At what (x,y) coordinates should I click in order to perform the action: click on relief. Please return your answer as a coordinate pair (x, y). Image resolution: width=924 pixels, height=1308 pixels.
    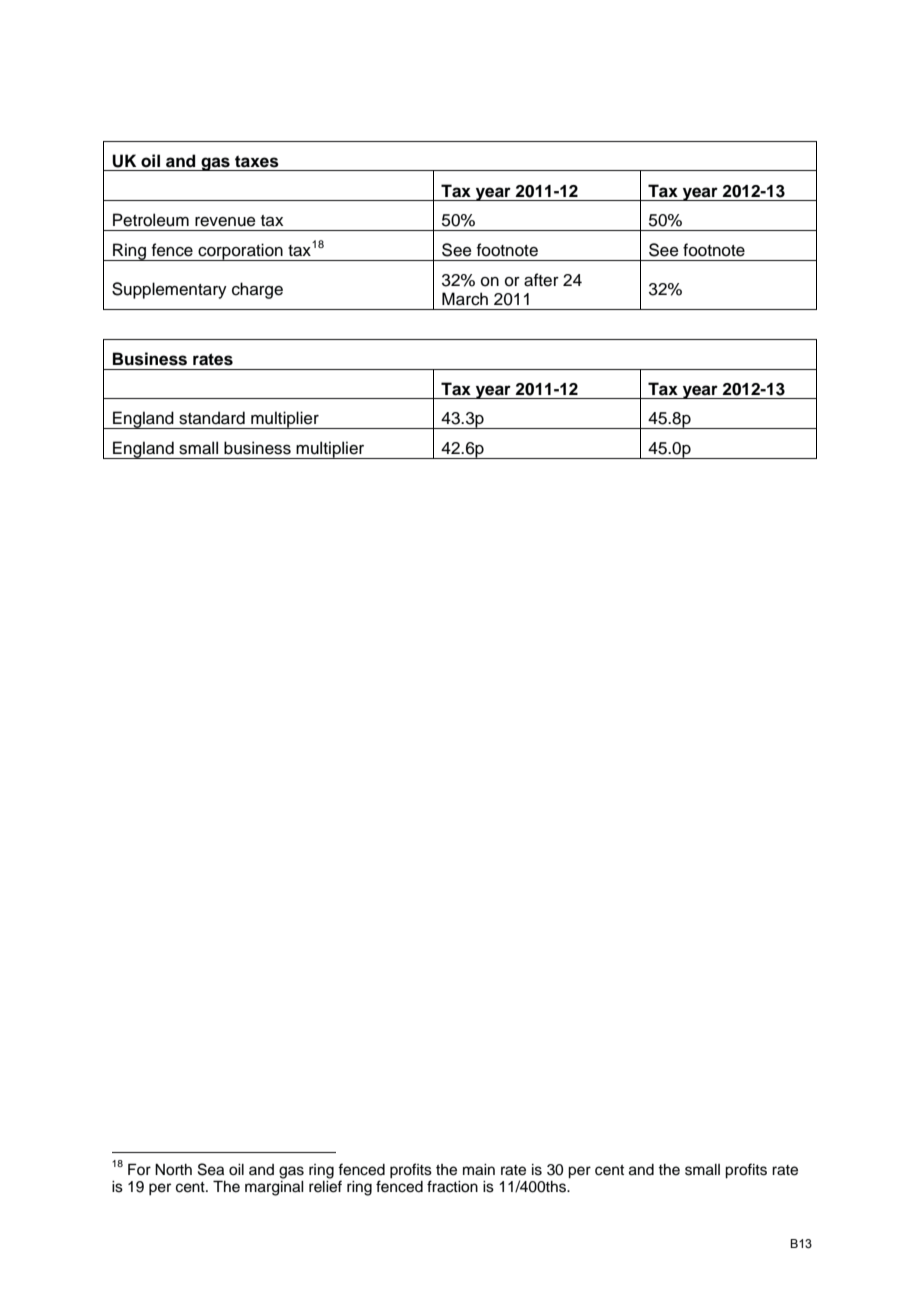
    Looking at the image, I should click on (325, 1186).
